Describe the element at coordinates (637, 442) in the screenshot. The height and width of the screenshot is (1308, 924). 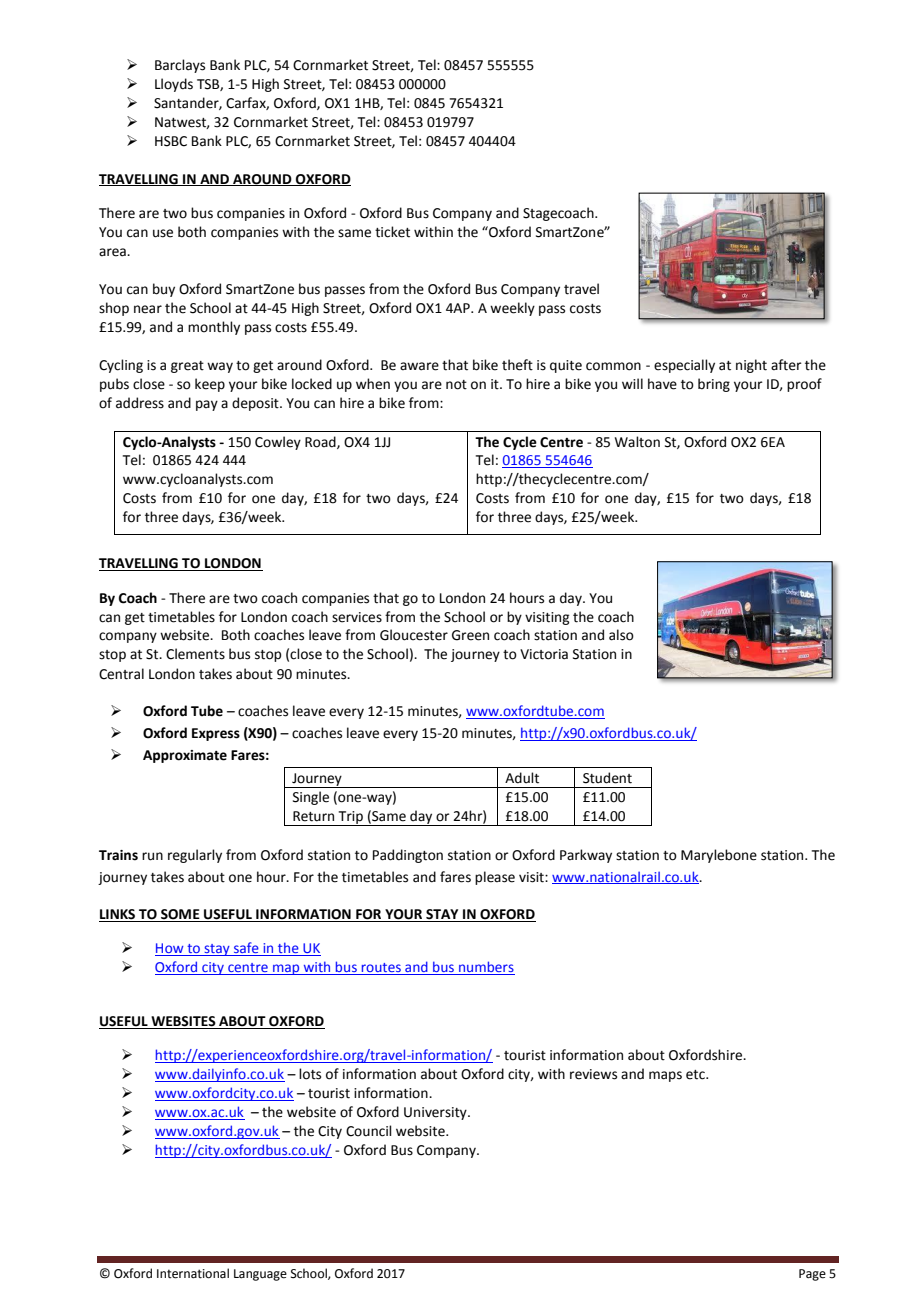
I see `Walton` at that location.
